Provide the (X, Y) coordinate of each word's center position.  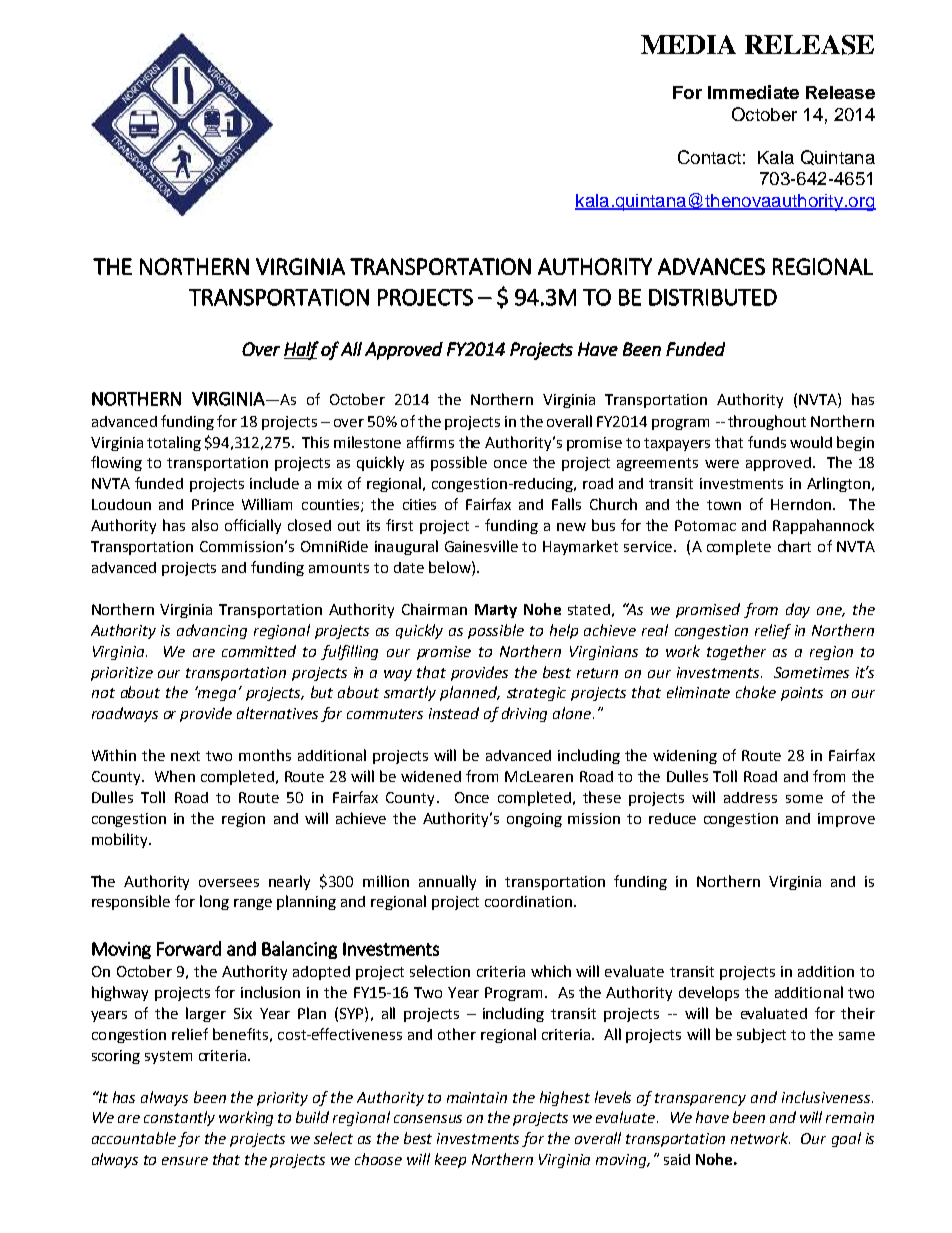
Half (301, 350)
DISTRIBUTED (713, 297)
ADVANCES (711, 266)
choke (756, 692)
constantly (179, 1118)
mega (215, 694)
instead (454, 713)
